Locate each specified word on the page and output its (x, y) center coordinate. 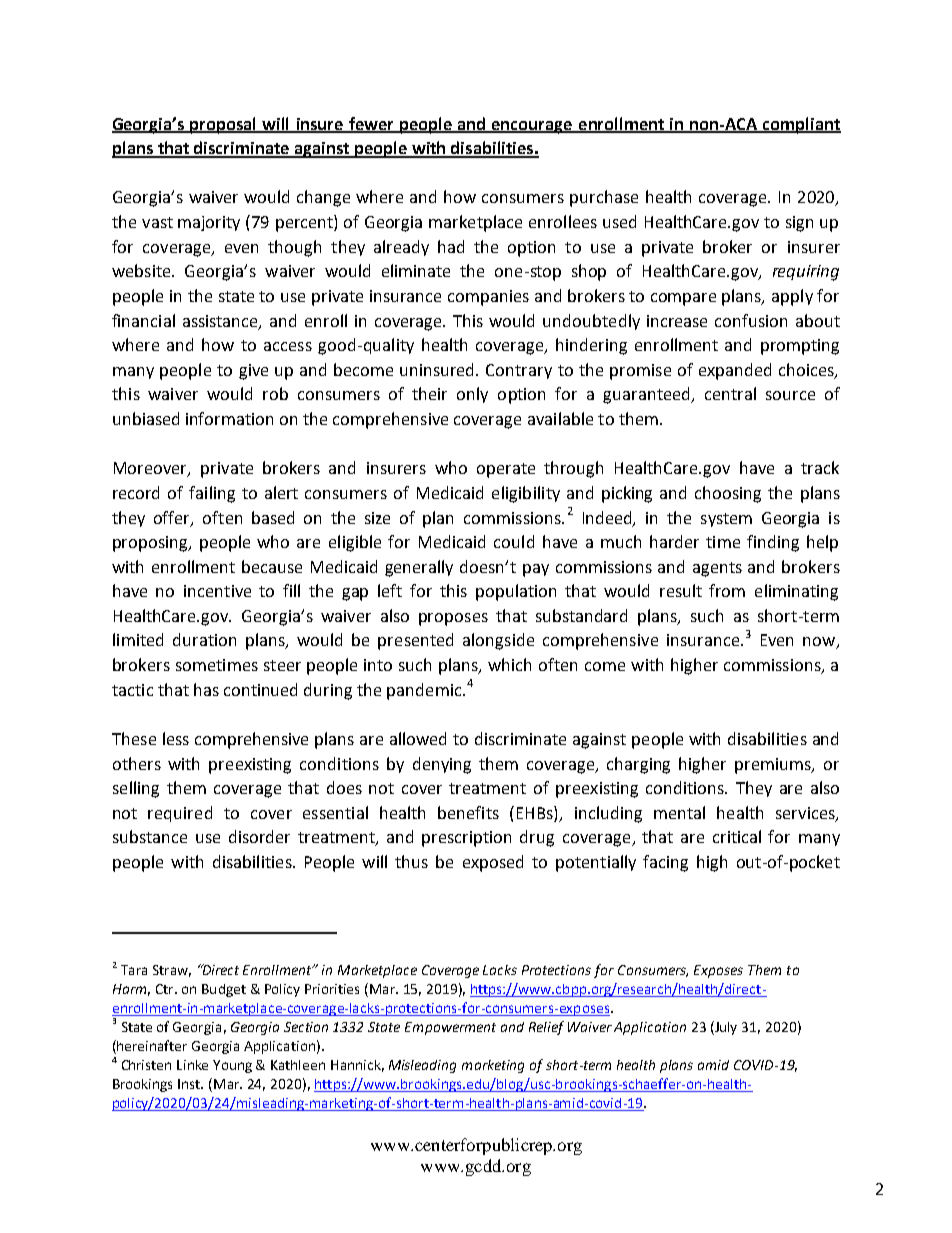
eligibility (526, 494)
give (253, 372)
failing (212, 494)
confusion (751, 320)
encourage (531, 127)
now (820, 643)
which (509, 664)
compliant (801, 125)
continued (260, 689)
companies (488, 298)
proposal (224, 125)
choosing (728, 494)
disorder (259, 836)
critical (737, 836)
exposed (493, 863)
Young (232, 1066)
